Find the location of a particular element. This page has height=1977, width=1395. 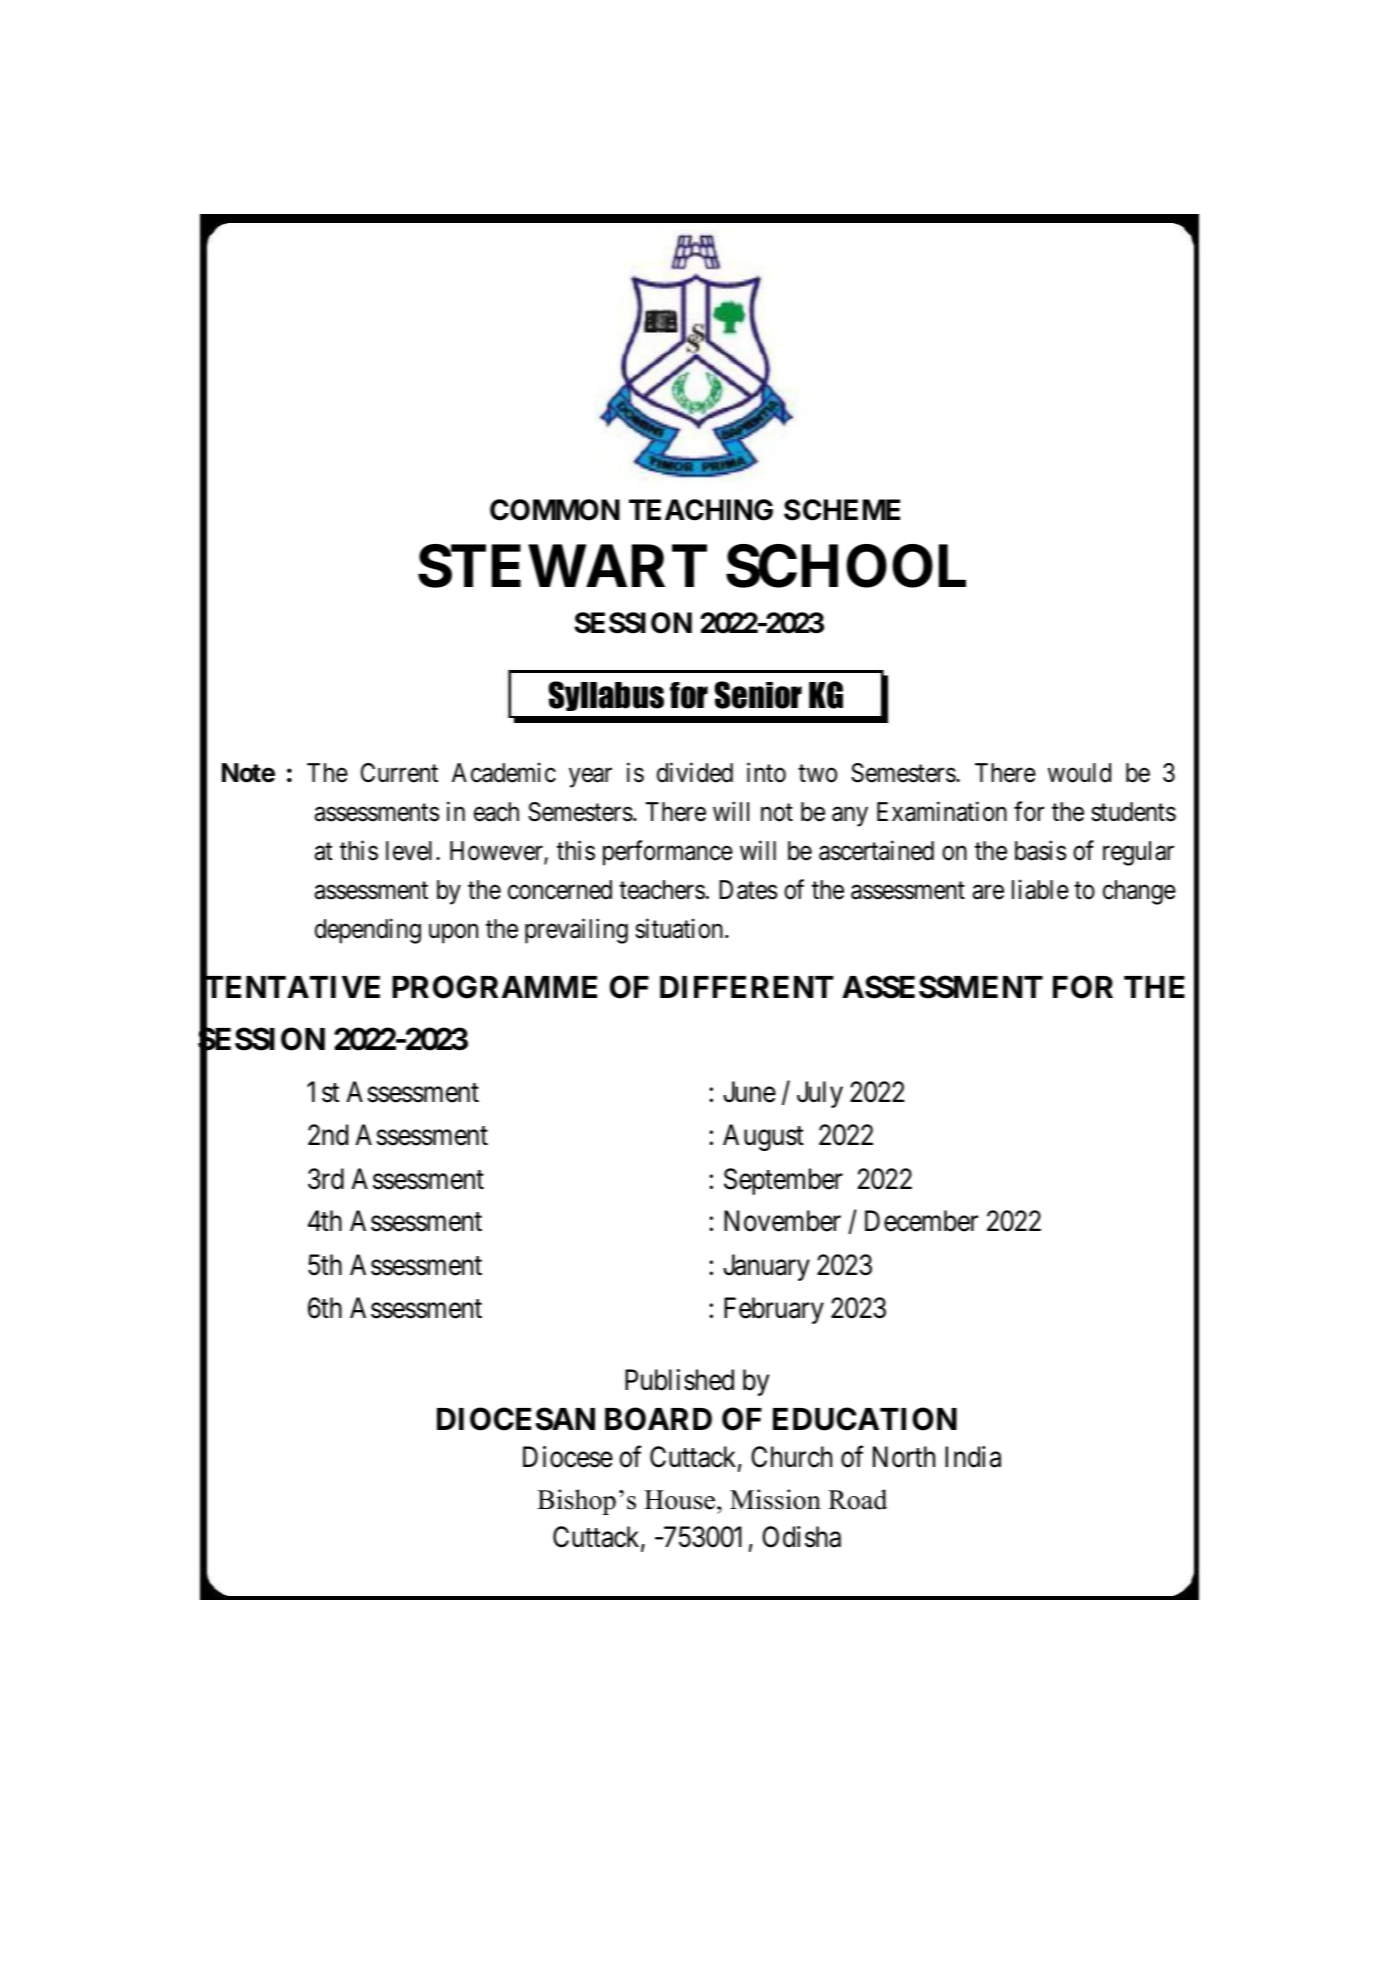

COMMON is located at coordinates (555, 510).
